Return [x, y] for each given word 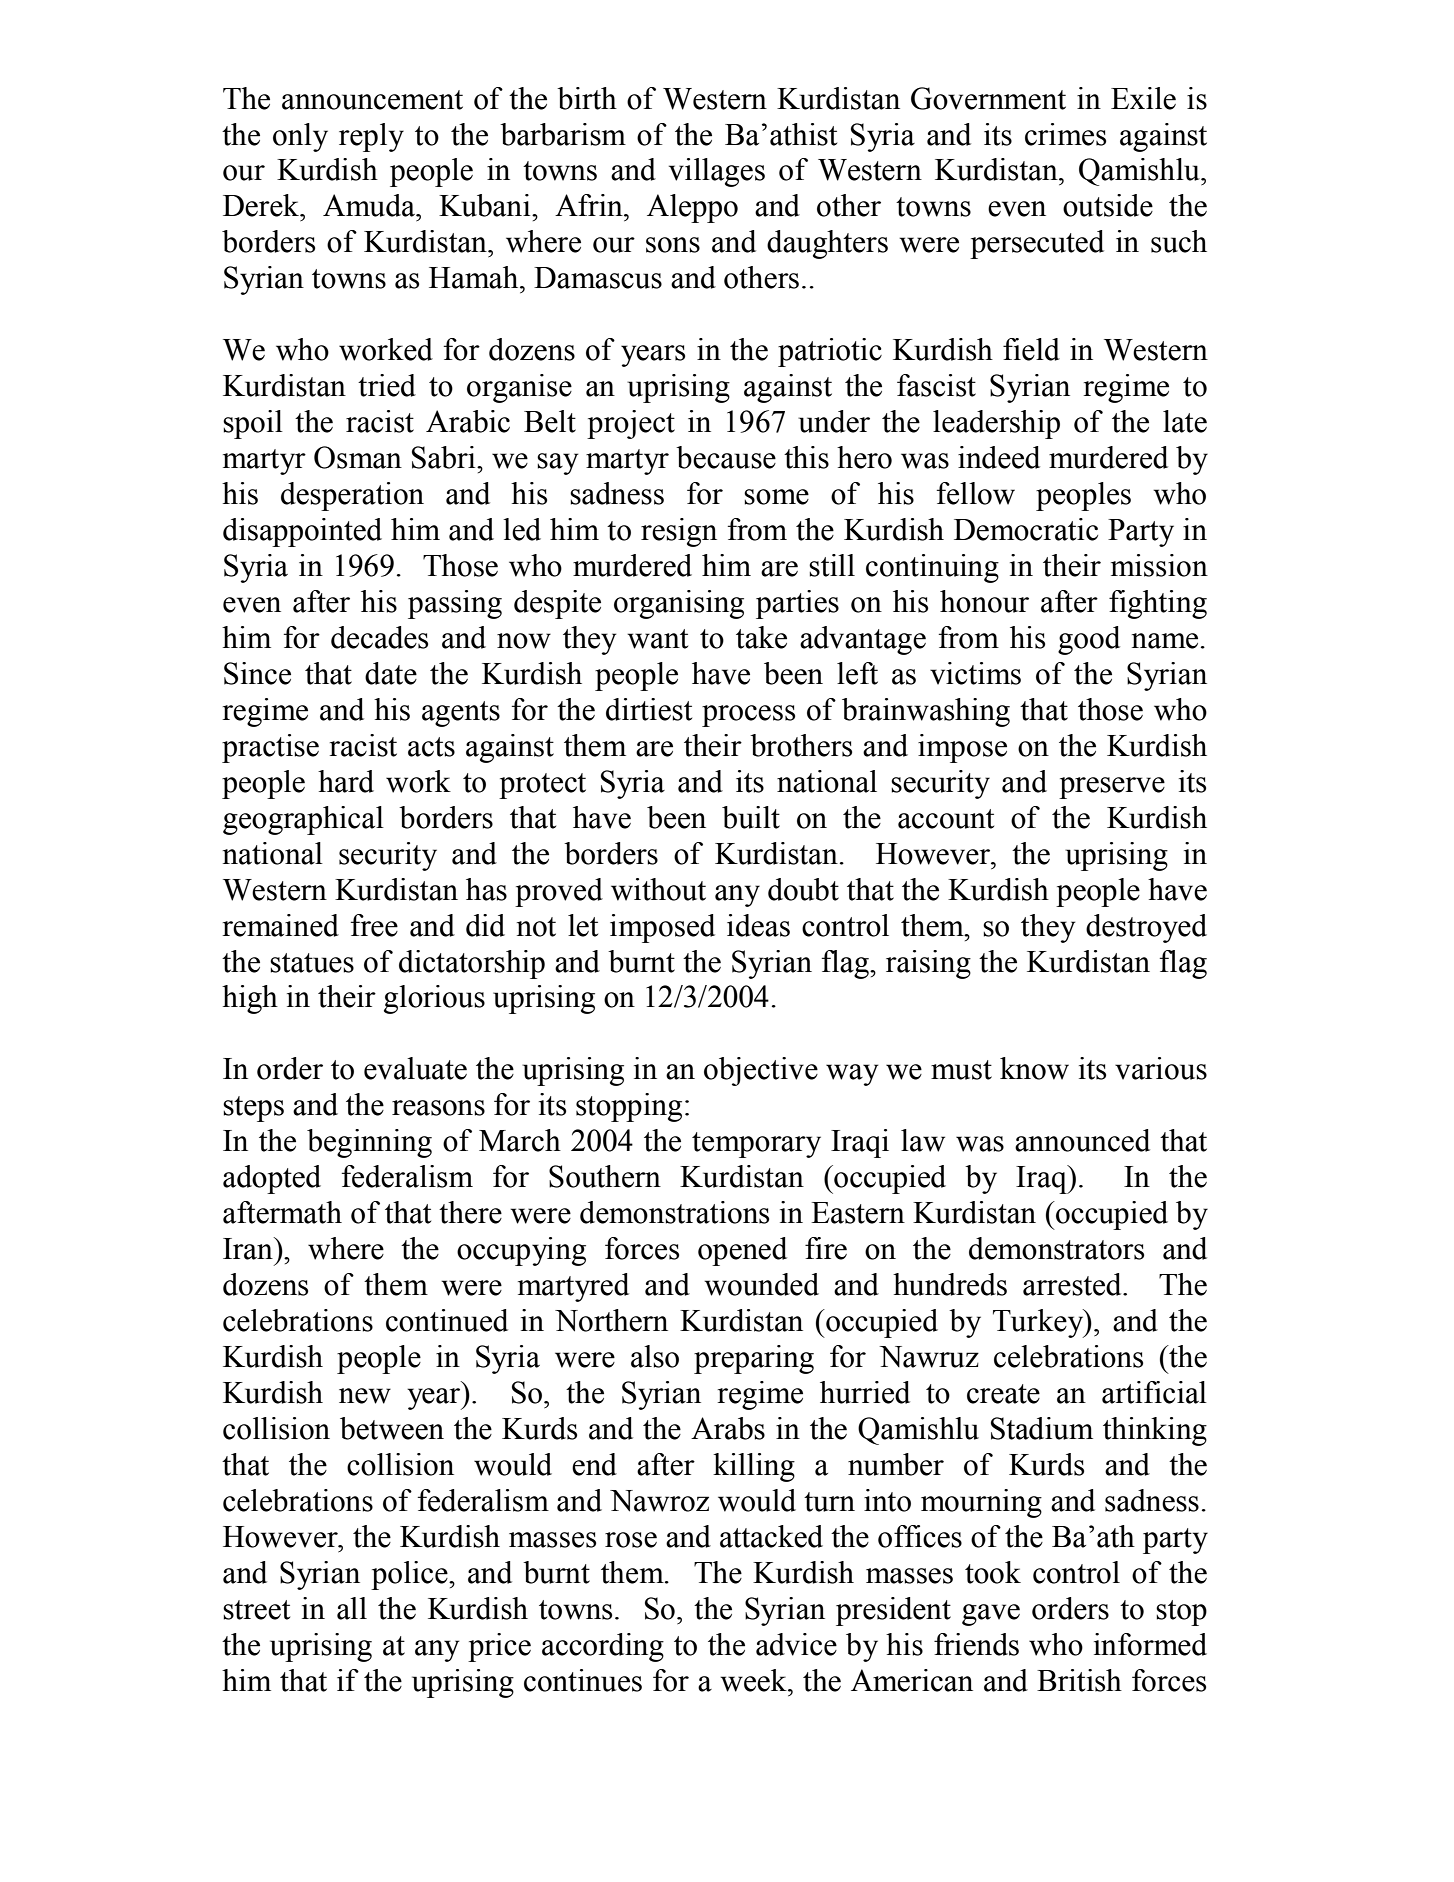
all [352, 1608]
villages [717, 172]
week [754, 1680]
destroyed [1146, 928]
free [374, 925]
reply [371, 137]
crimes [1065, 134]
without [658, 889]
